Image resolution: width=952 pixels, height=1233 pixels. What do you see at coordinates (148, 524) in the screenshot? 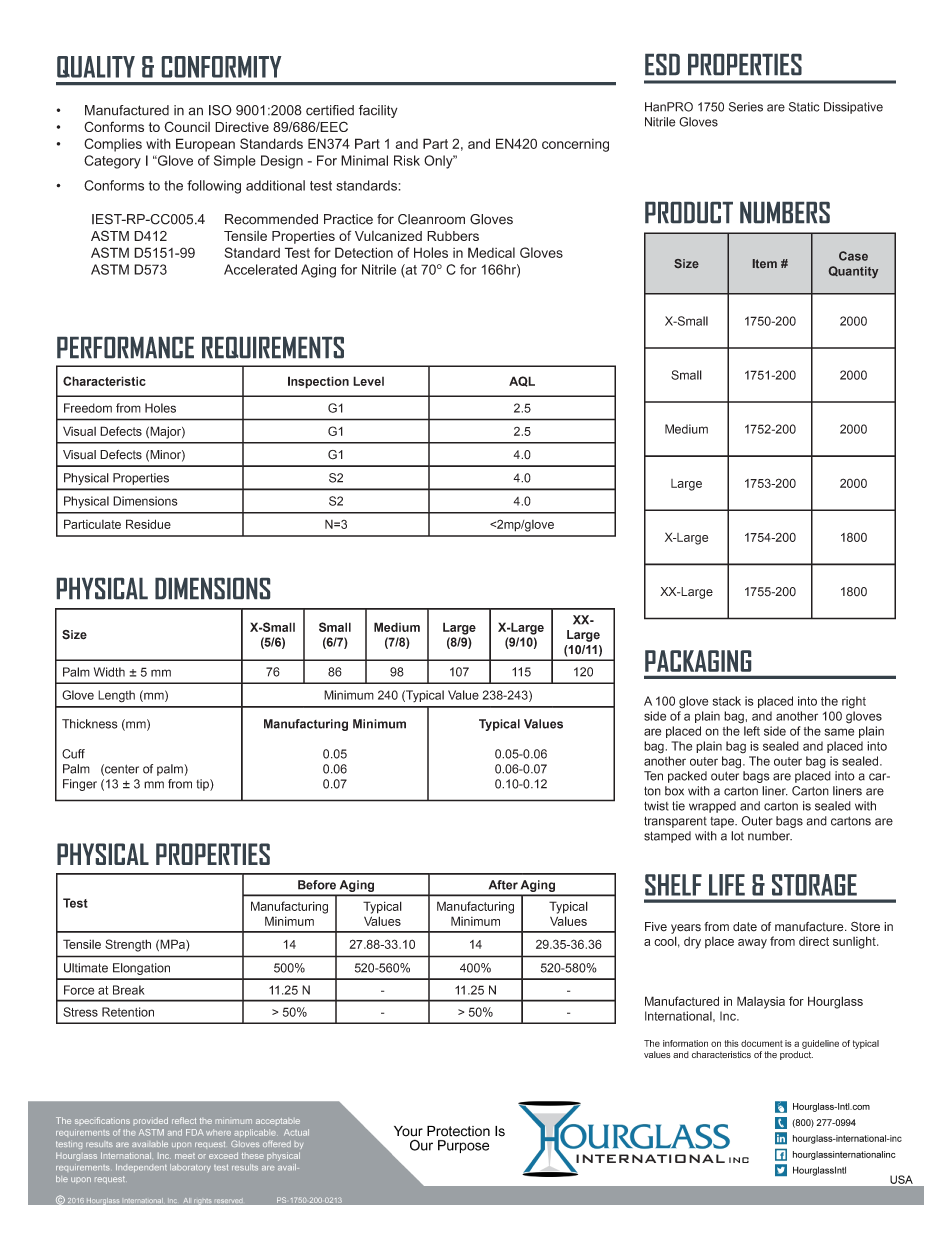
I see `Residue` at bounding box center [148, 524].
